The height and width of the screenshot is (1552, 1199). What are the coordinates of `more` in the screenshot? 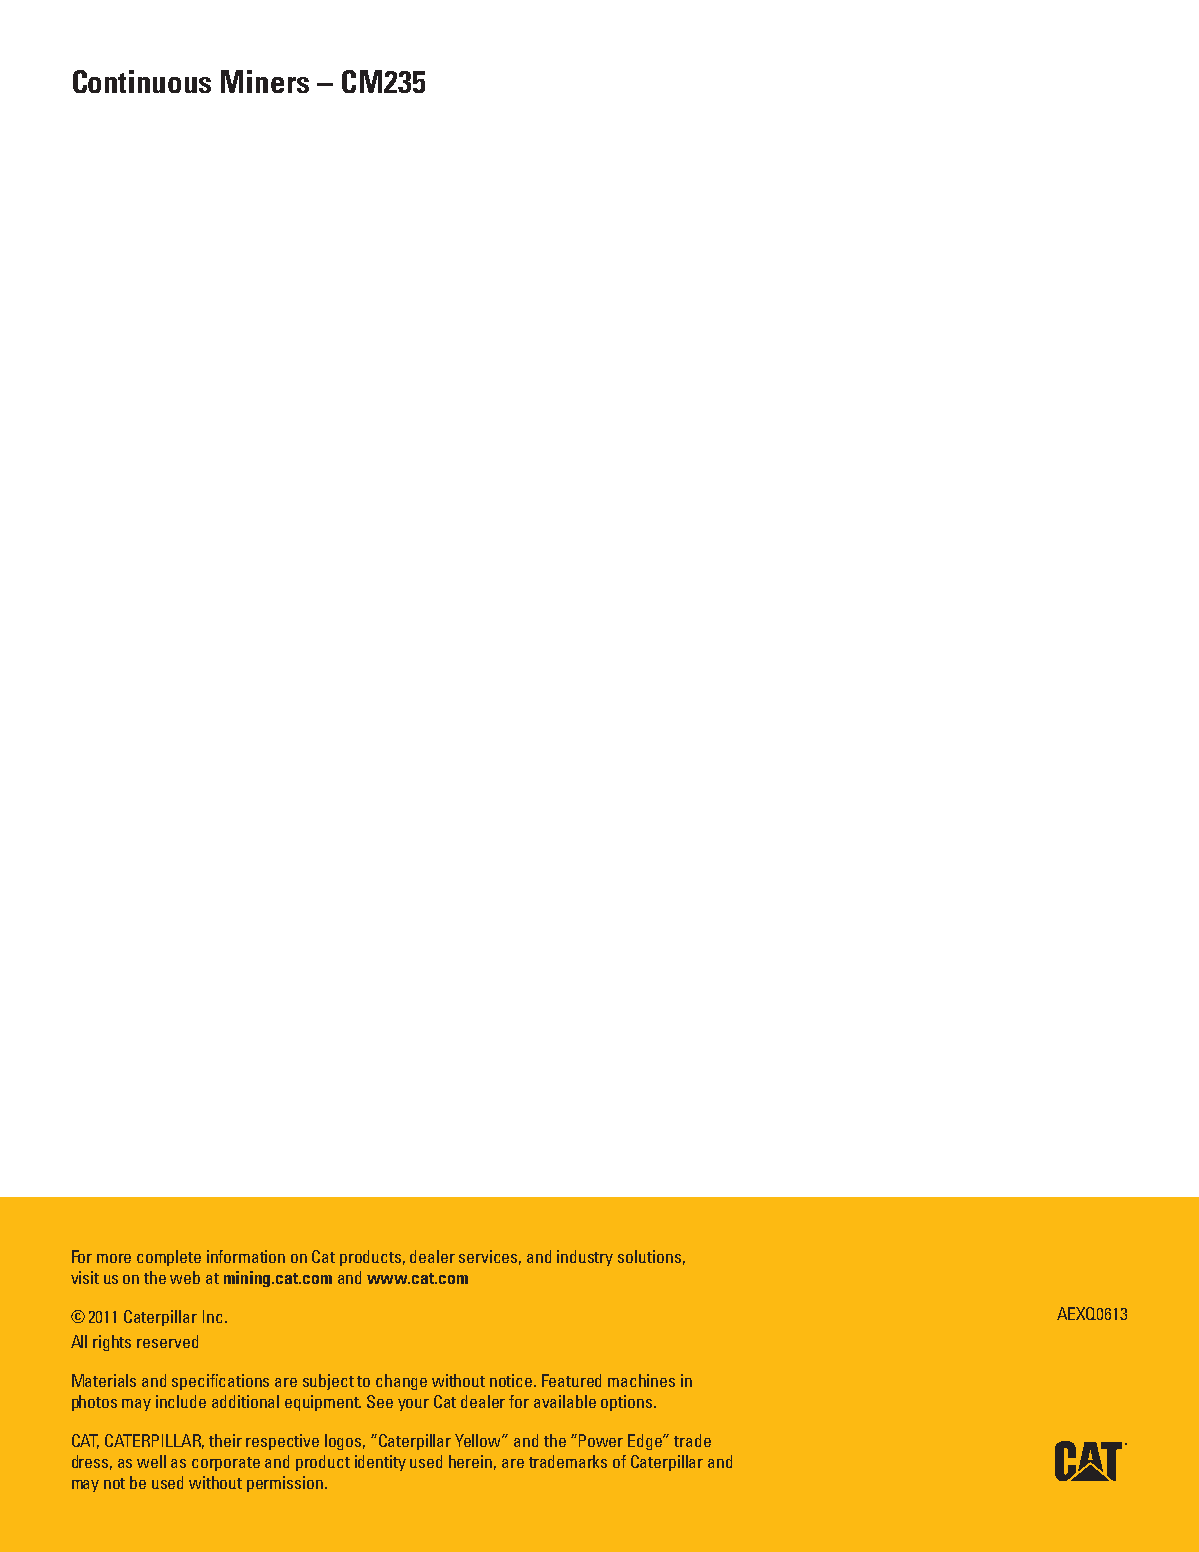 It's located at (114, 1258).
